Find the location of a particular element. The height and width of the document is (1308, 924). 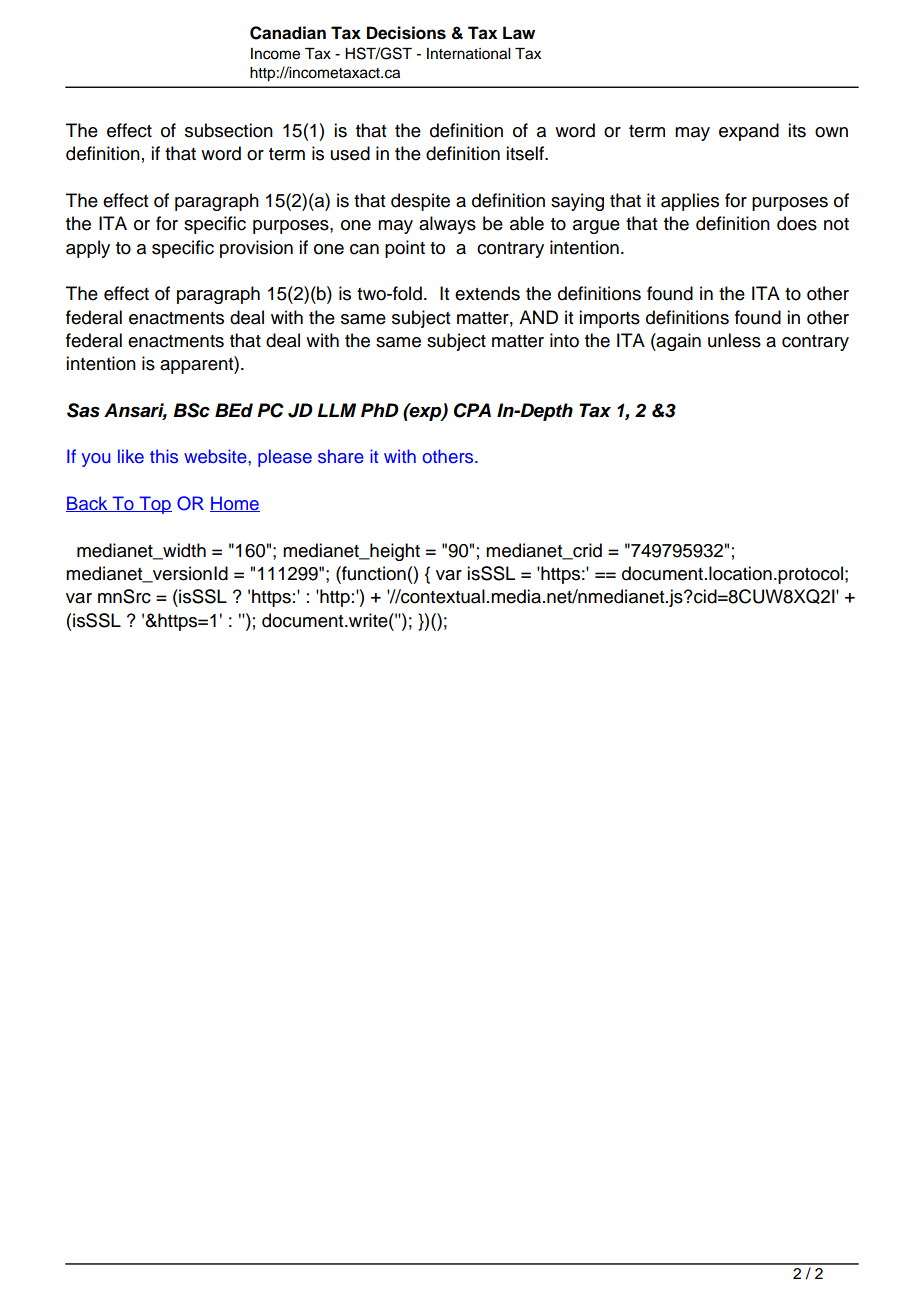

into is located at coordinates (564, 340).
